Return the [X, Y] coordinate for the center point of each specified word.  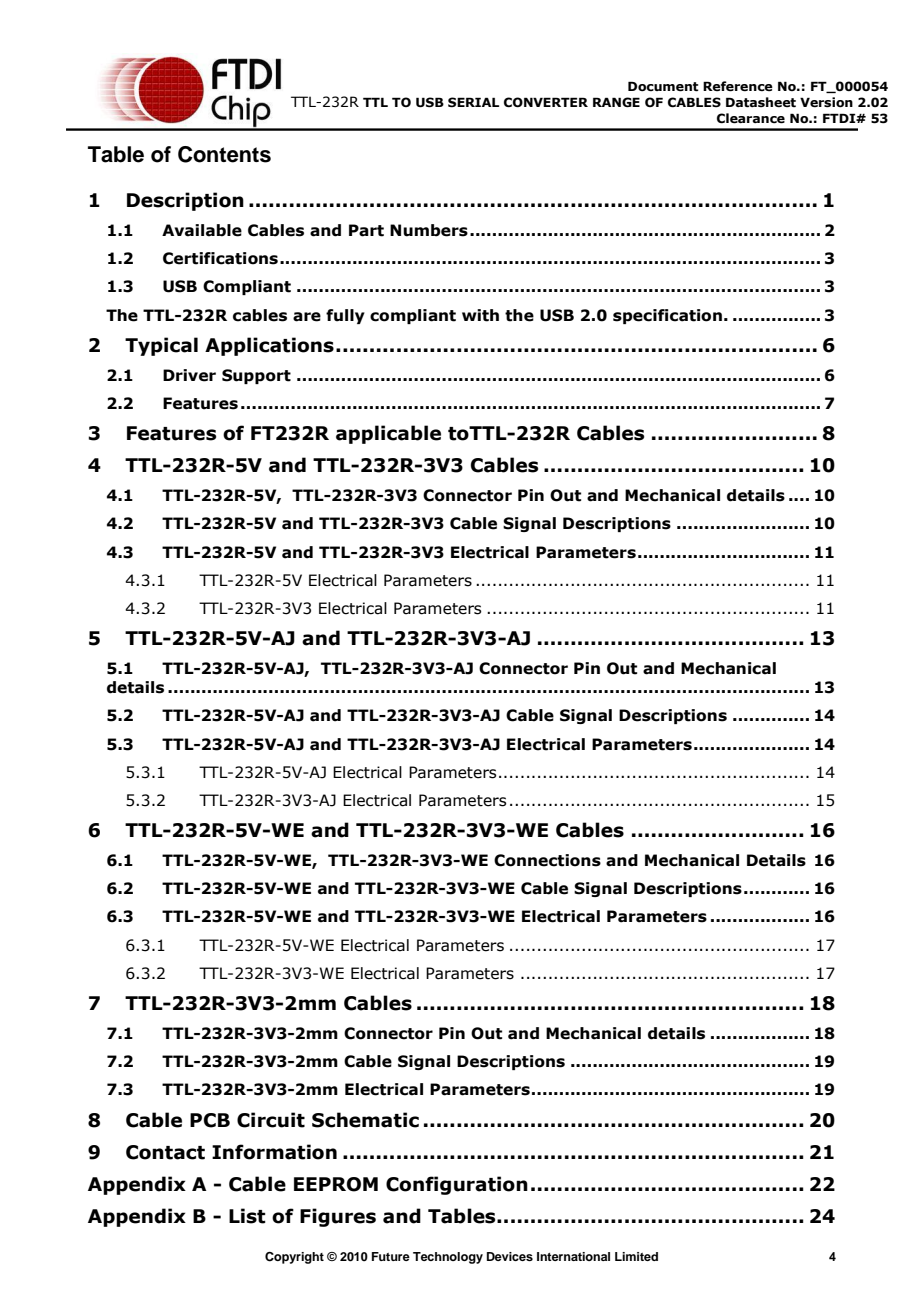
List [247, 1216]
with [480, 315]
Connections [547, 860]
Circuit [271, 1120]
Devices [510, 1256]
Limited [636, 1256]
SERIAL [473, 102]
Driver [189, 375]
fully [345, 316]
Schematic [365, 1120]
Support [256, 376]
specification [667, 316]
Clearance [751, 118]
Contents [224, 154]
